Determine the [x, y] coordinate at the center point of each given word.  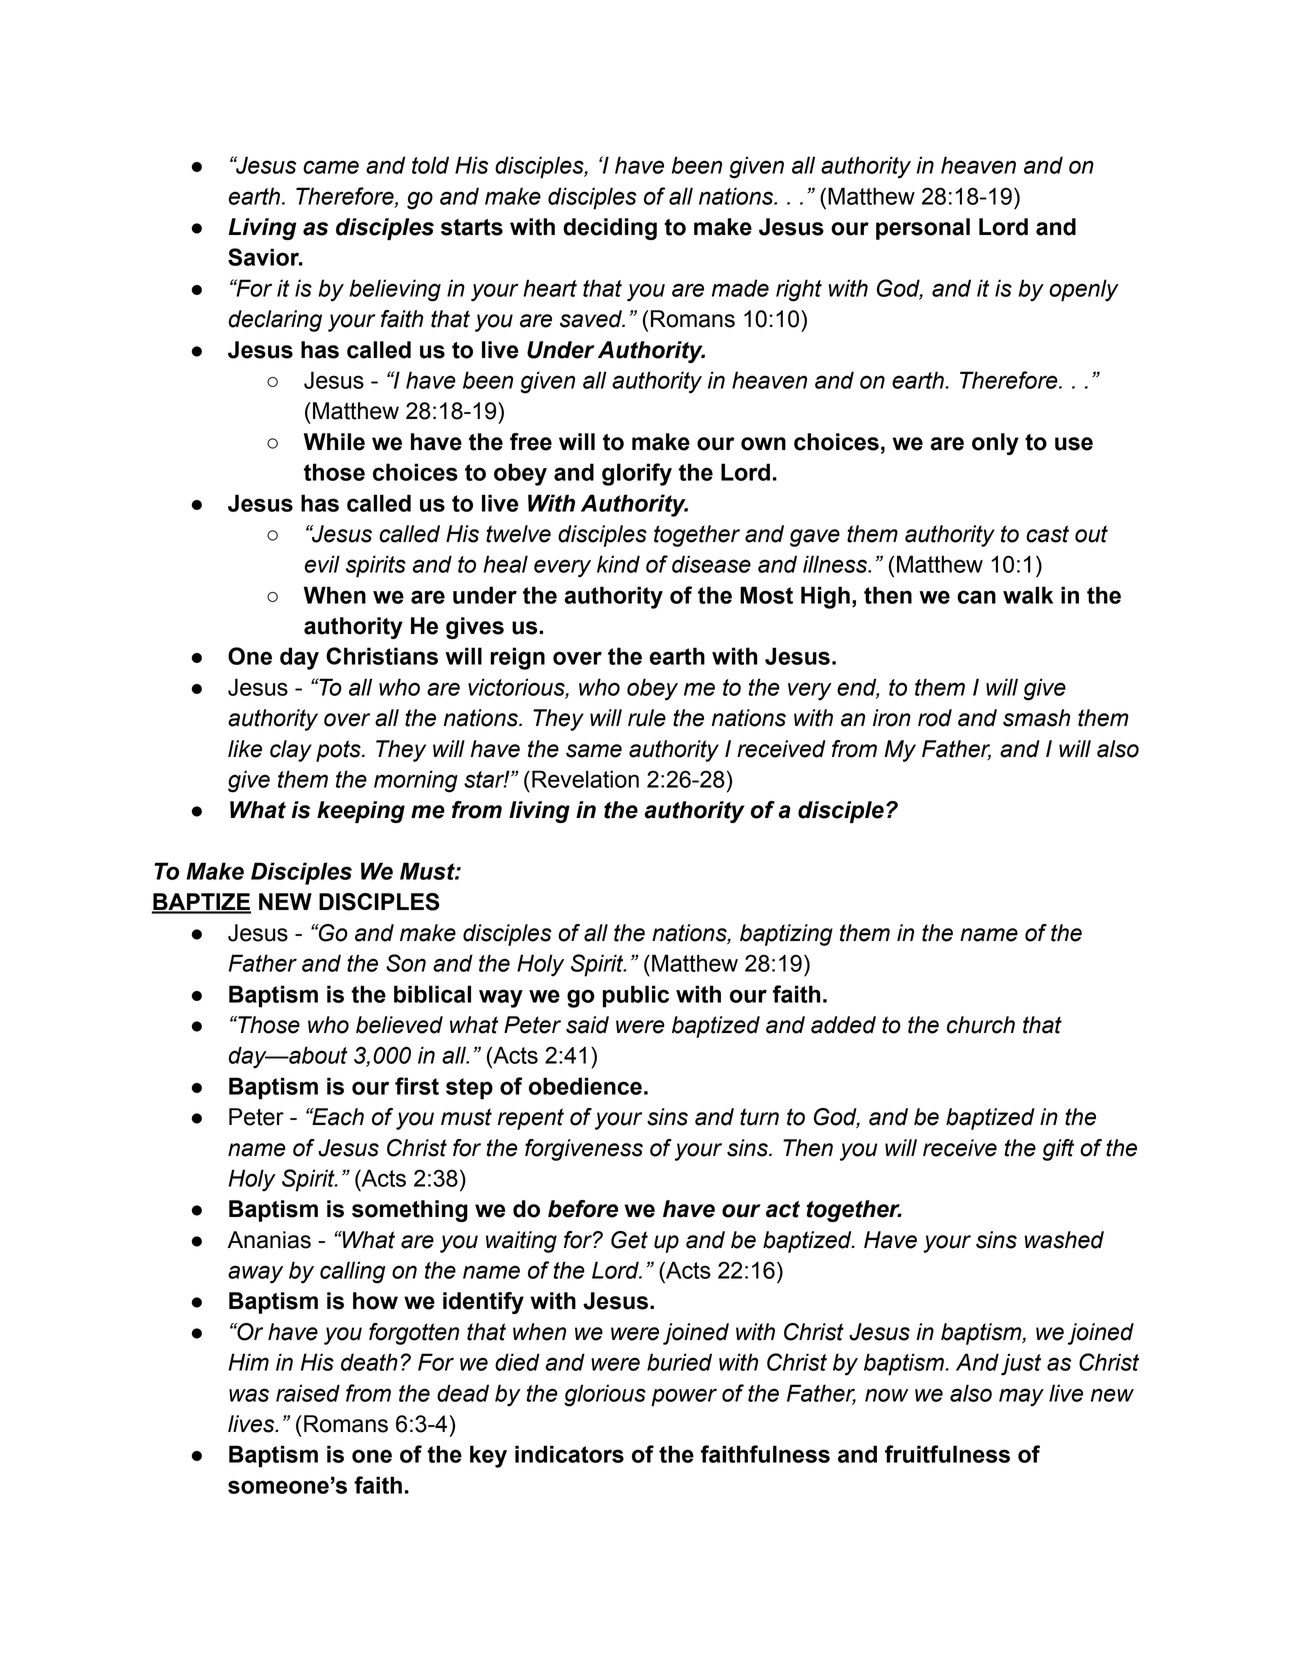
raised [308, 1393]
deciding [610, 229]
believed [399, 1025]
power [684, 1397]
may [1021, 1397]
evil [322, 564]
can [976, 597]
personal [923, 229]
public [636, 996]
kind [618, 564]
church [981, 1025]
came [331, 167]
